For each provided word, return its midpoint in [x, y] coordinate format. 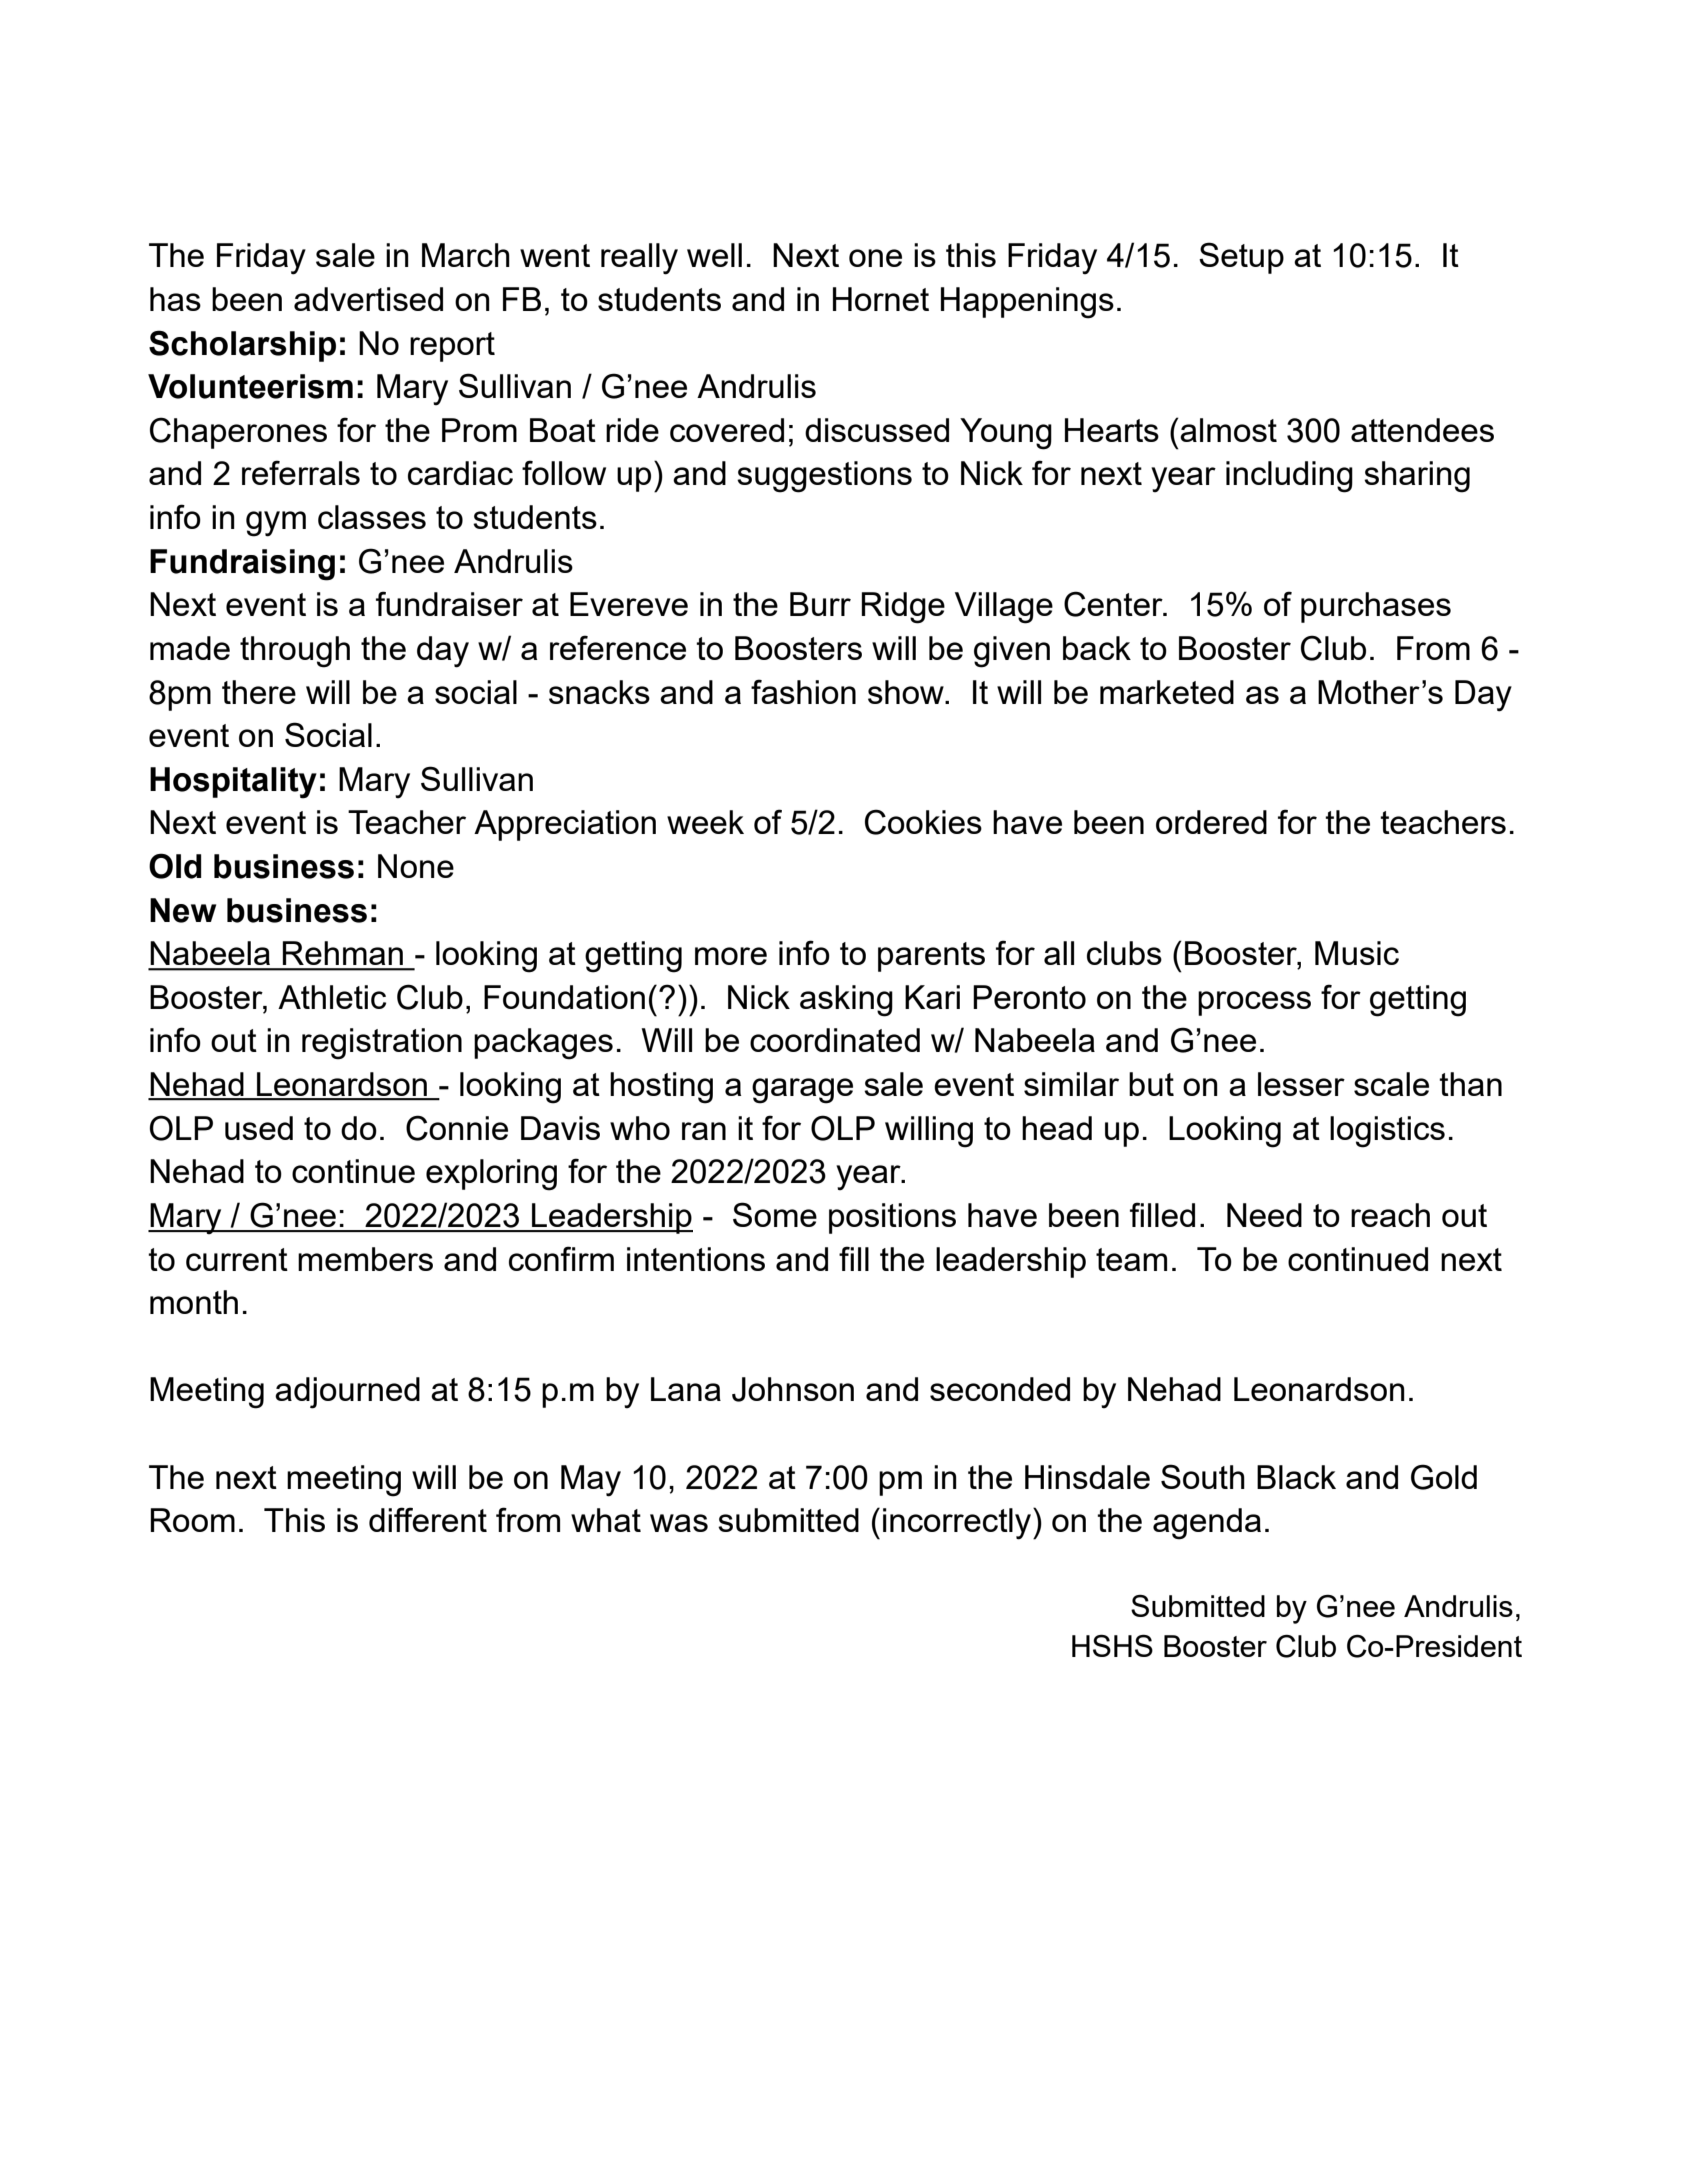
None [416, 866]
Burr [820, 604]
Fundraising [242, 565]
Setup [1241, 258]
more [731, 956]
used [259, 1128]
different [428, 1519]
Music [1357, 953]
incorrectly [958, 1524]
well [714, 255]
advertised [368, 299]
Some [775, 1214]
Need [1264, 1215]
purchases [1376, 607]
